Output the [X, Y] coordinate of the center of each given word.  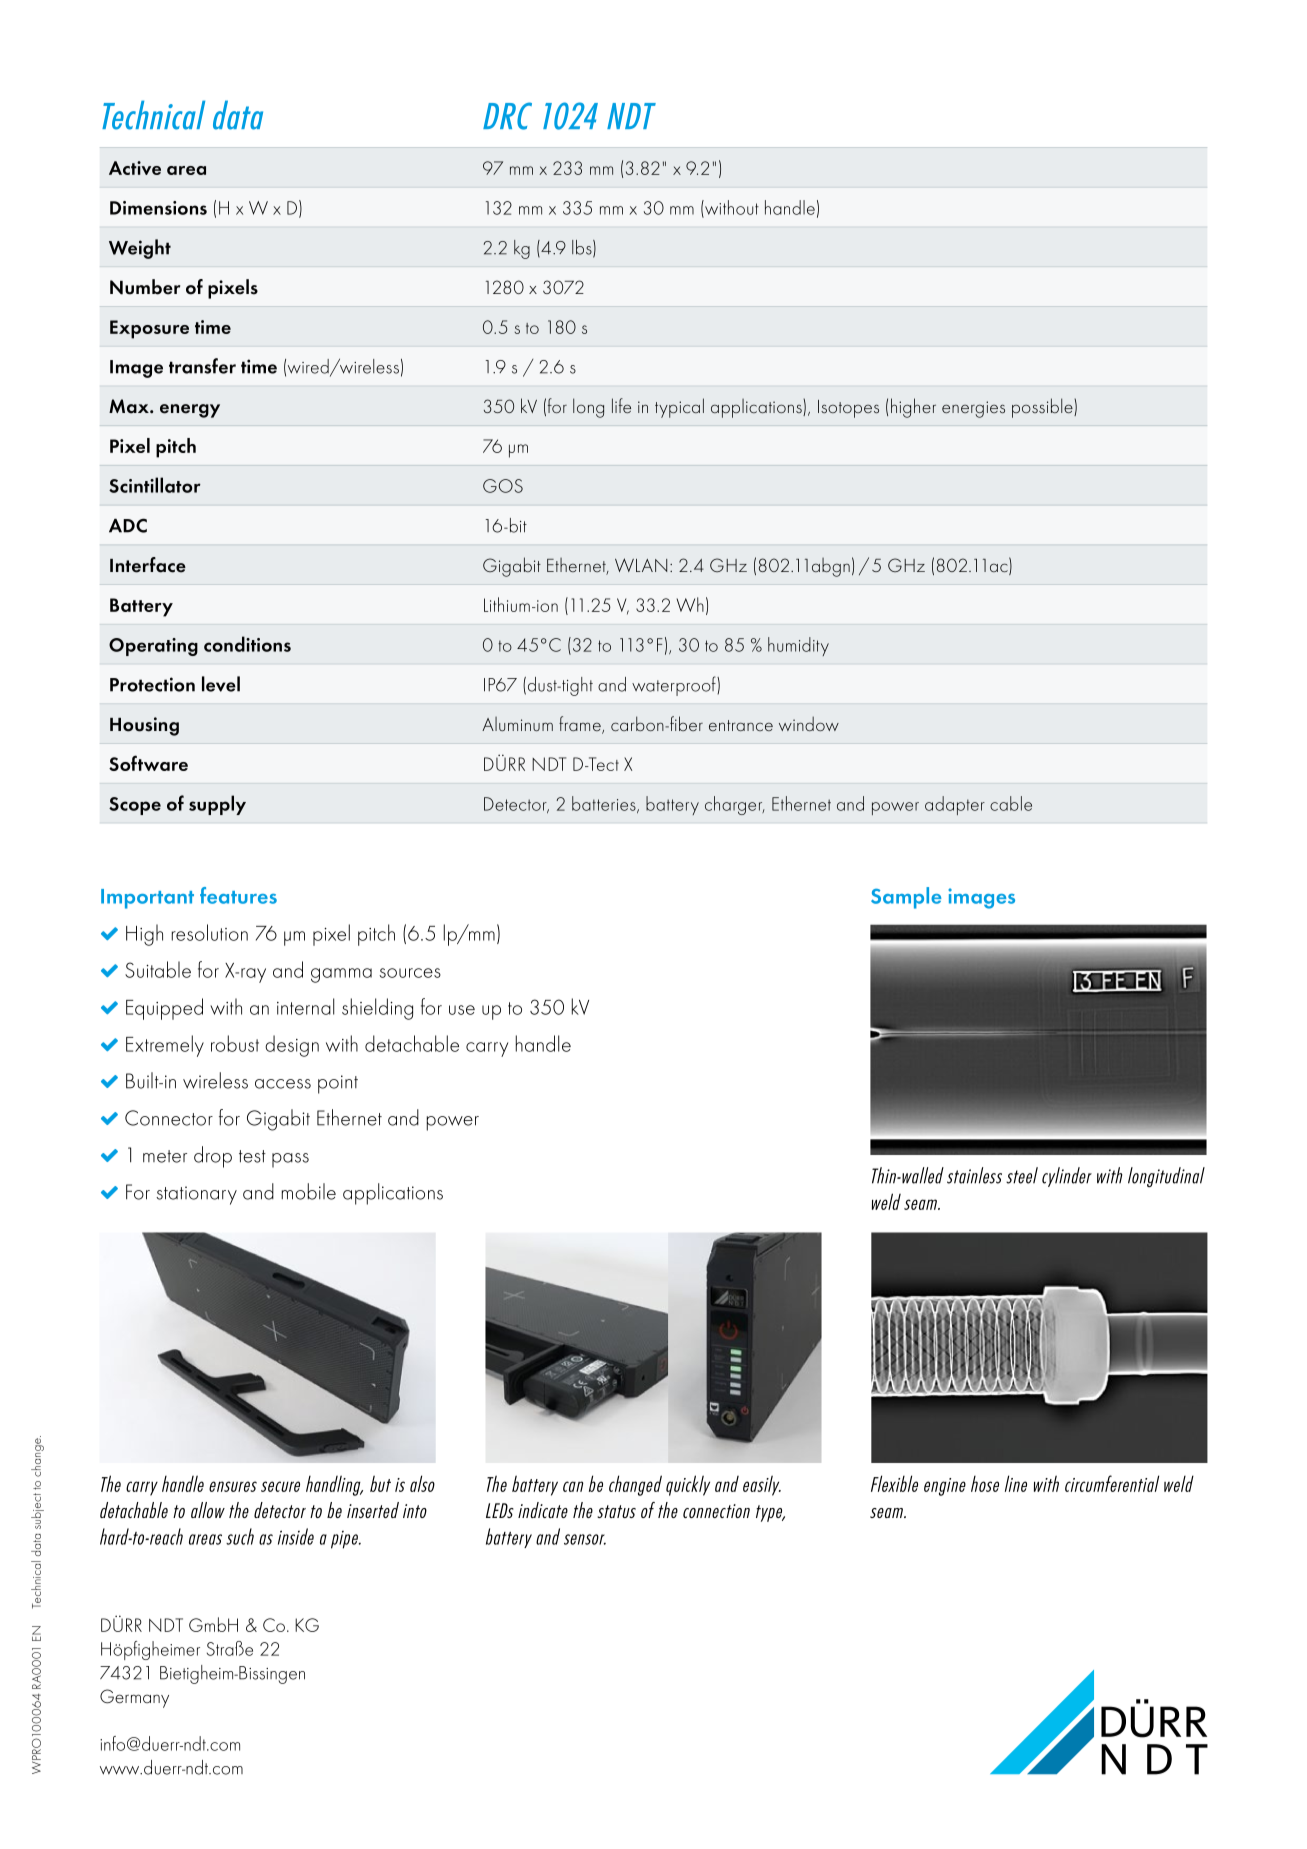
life [621, 405]
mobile [308, 1191]
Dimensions [158, 208]
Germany [134, 1698]
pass [290, 1160]
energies [973, 409]
